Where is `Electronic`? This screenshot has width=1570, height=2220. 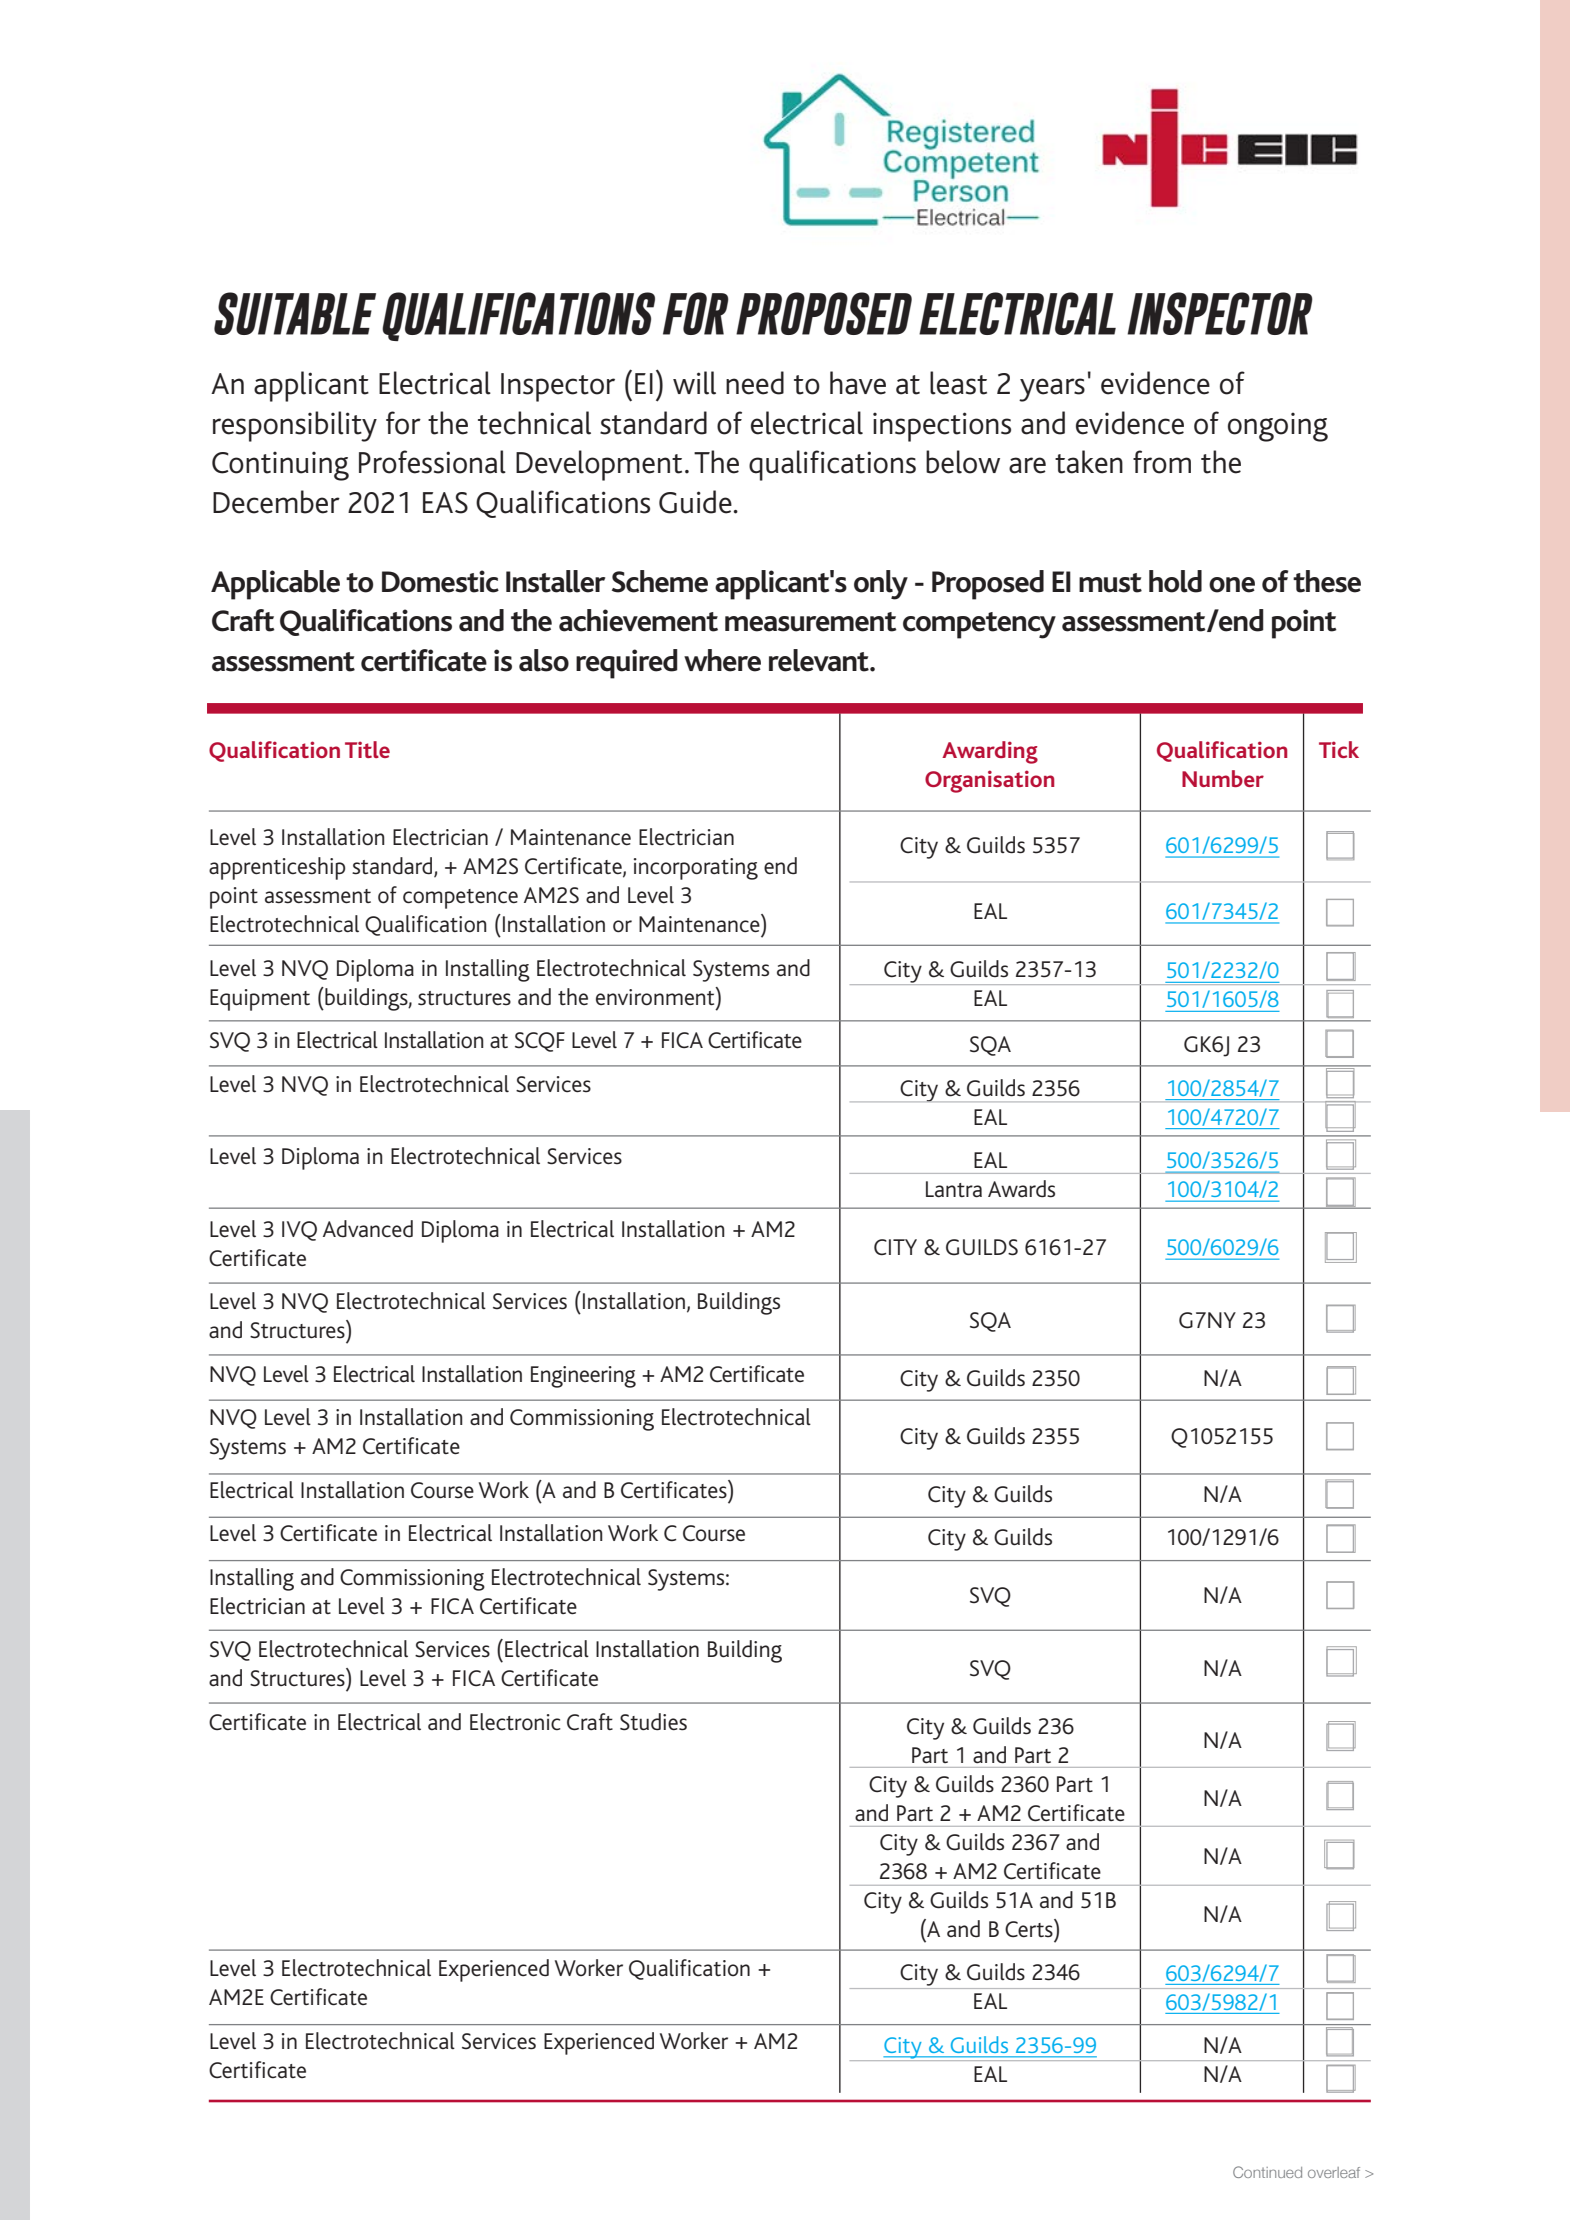 Electronic is located at coordinates (515, 1722).
